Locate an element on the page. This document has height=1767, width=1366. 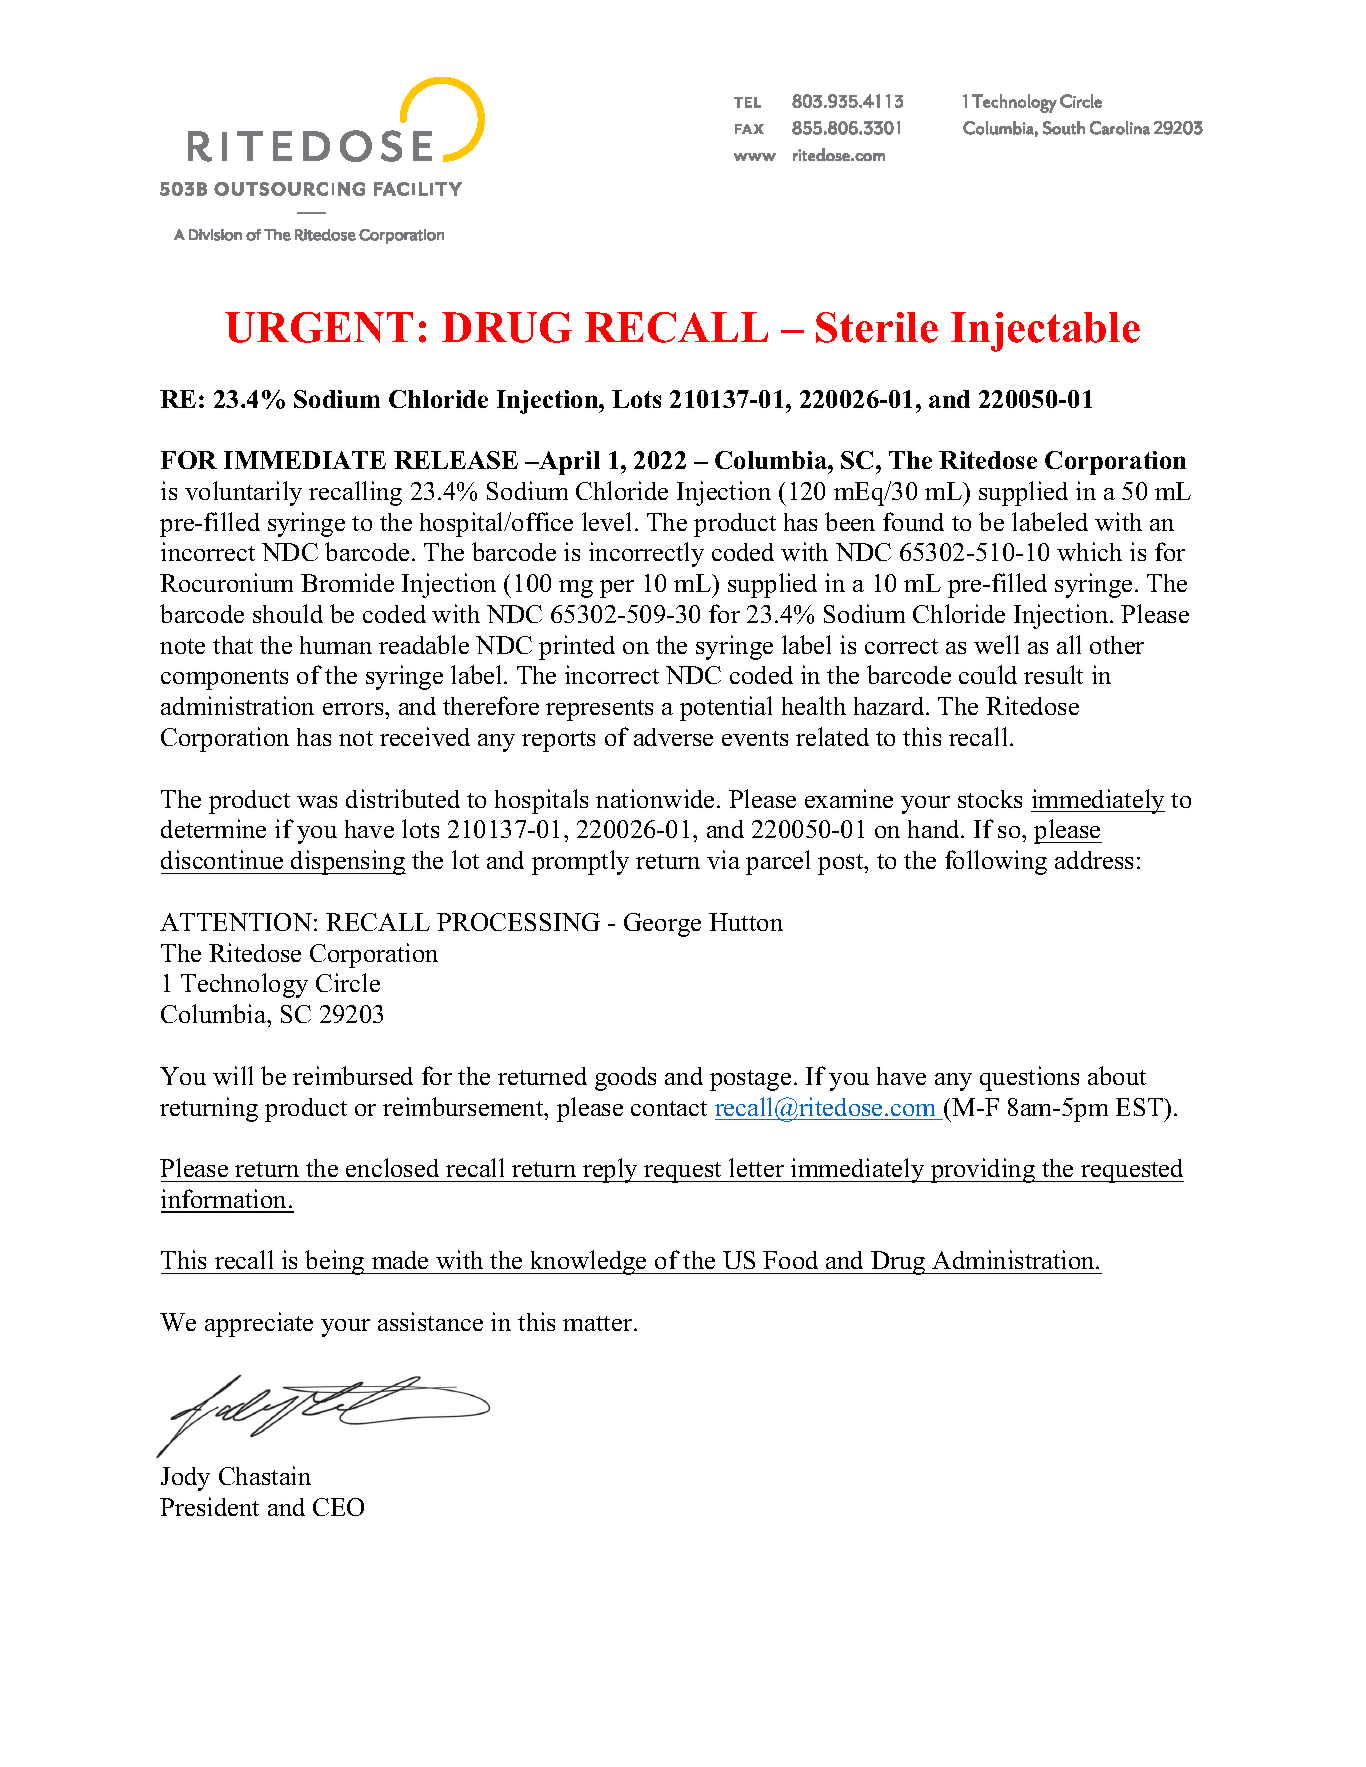
contact is located at coordinates (669, 1108).
